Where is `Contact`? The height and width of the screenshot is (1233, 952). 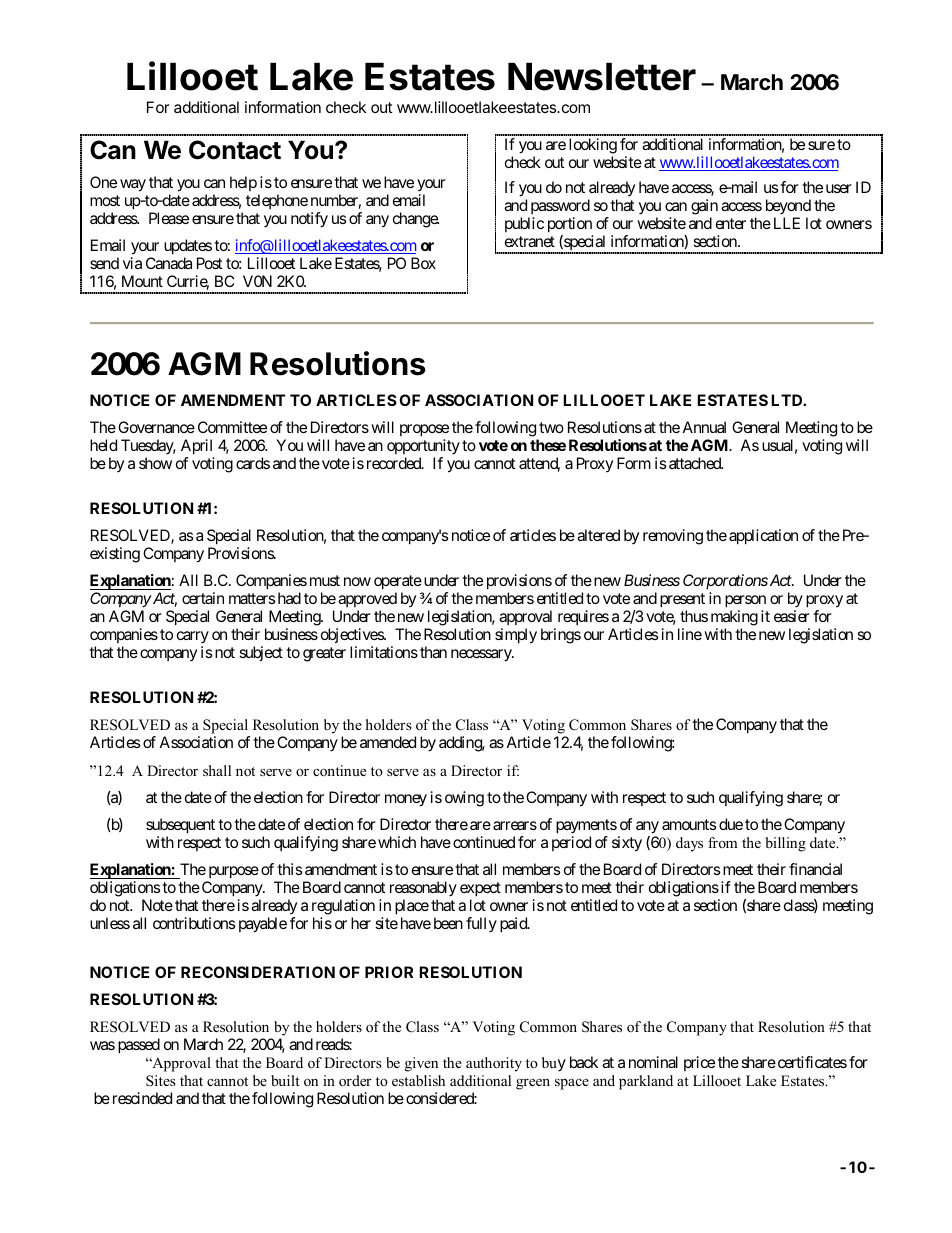 Contact is located at coordinates (235, 150).
